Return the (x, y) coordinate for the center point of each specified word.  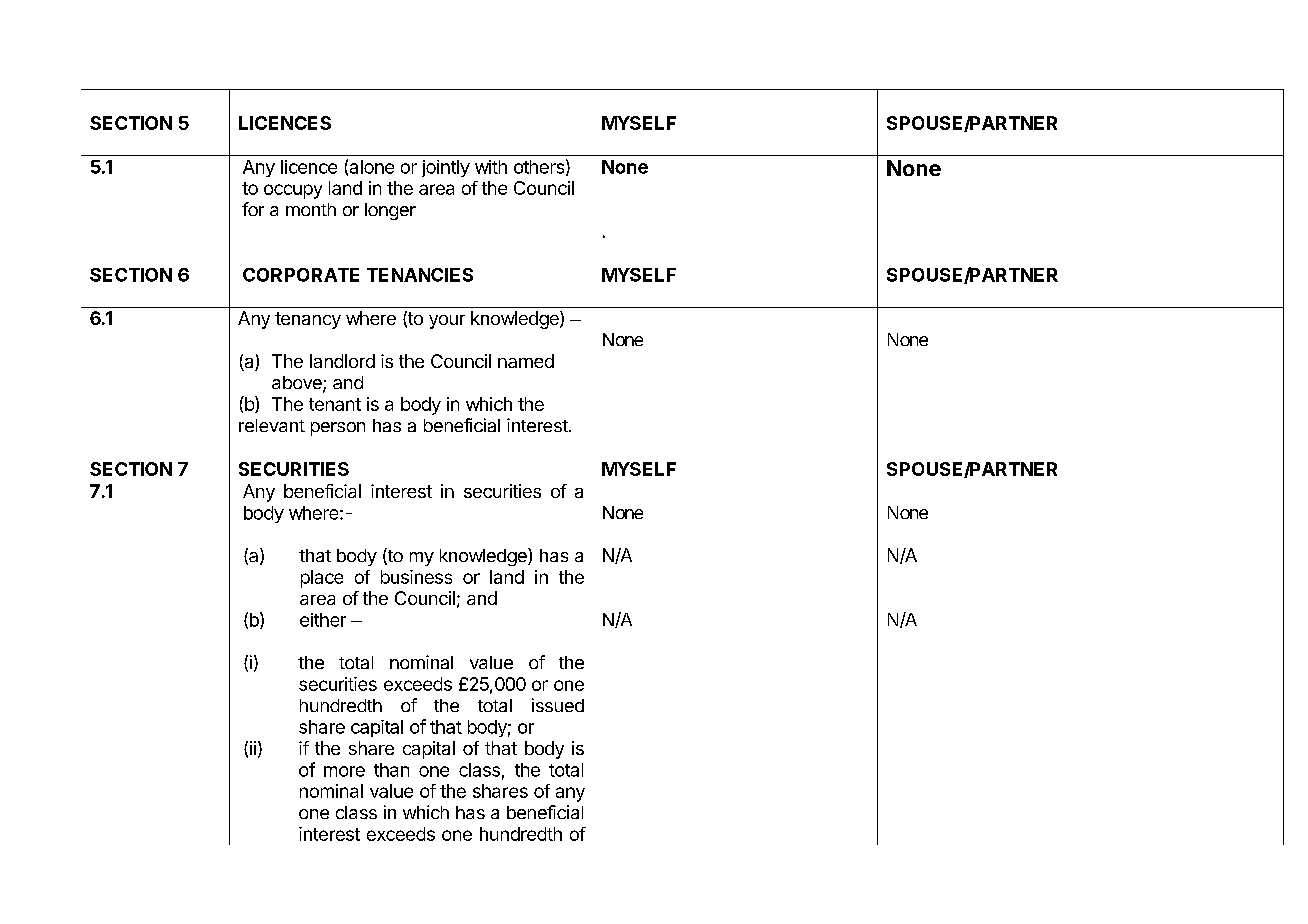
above (298, 384)
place (322, 579)
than (391, 770)
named (526, 361)
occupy (293, 191)
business (416, 577)
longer (390, 211)
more (344, 771)
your (447, 322)
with (491, 167)
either (323, 620)
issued (558, 705)
